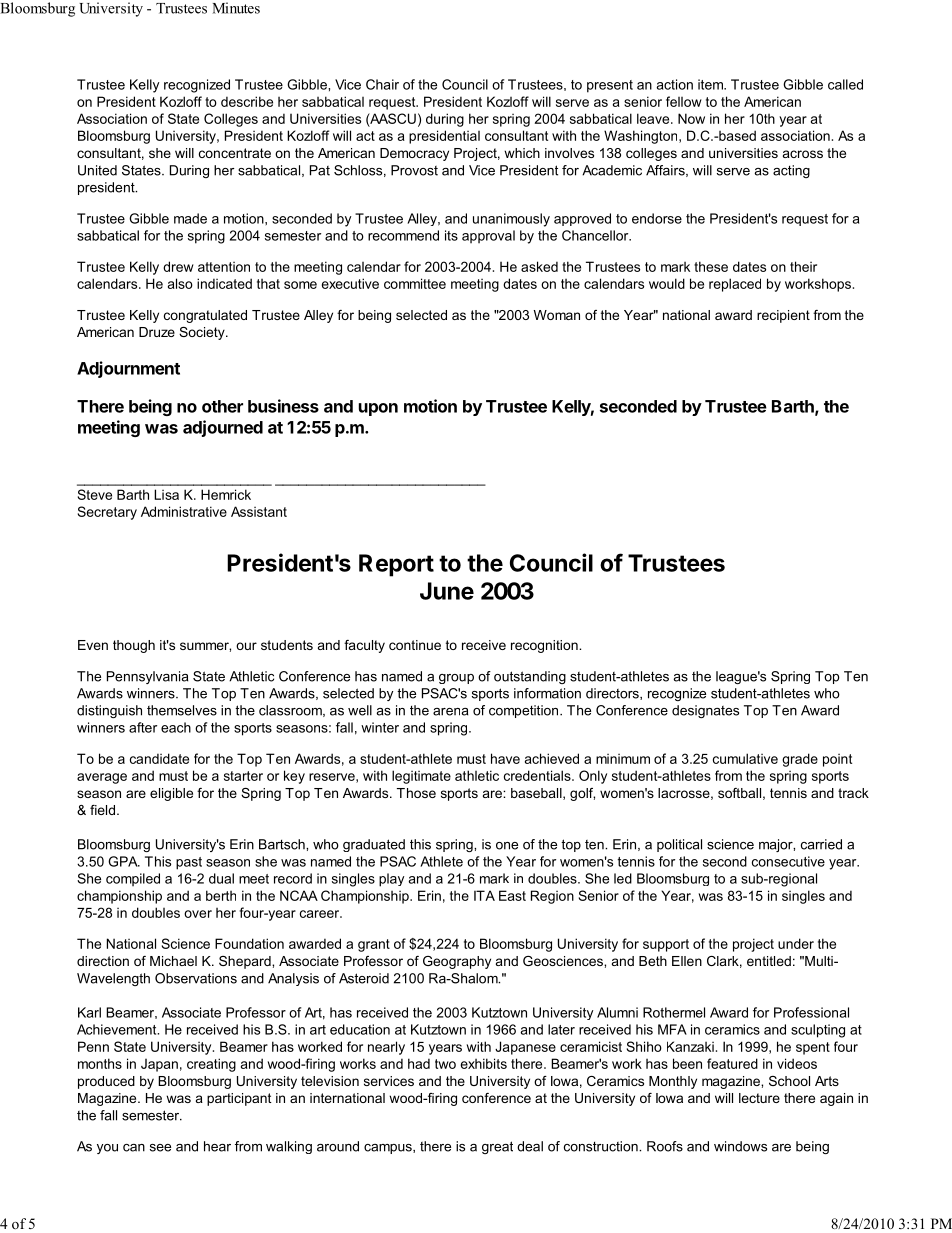  I want to click on item, so click(711, 84).
